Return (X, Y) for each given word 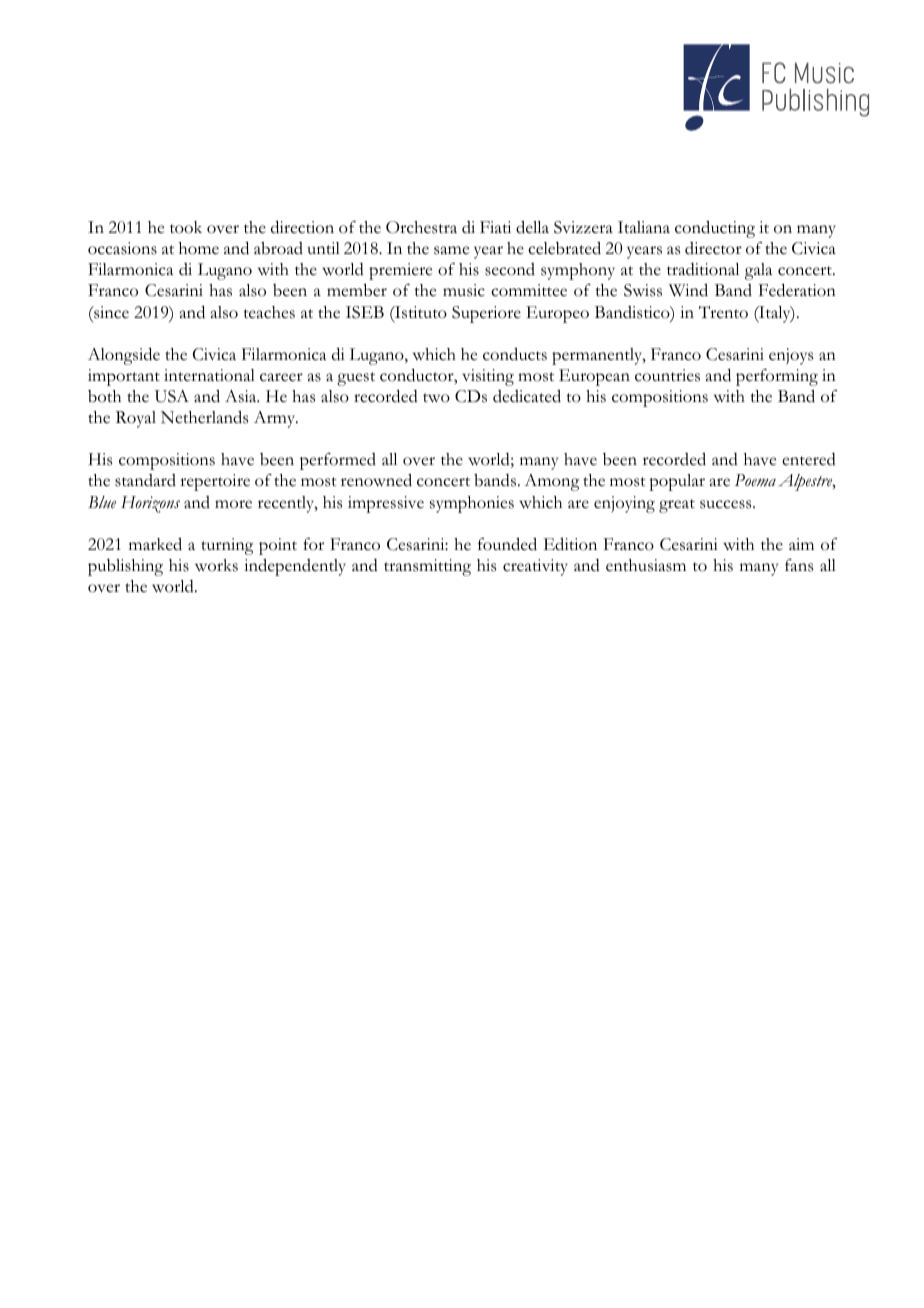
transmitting (427, 567)
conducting (715, 229)
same (451, 250)
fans (799, 565)
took (186, 227)
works (216, 565)
